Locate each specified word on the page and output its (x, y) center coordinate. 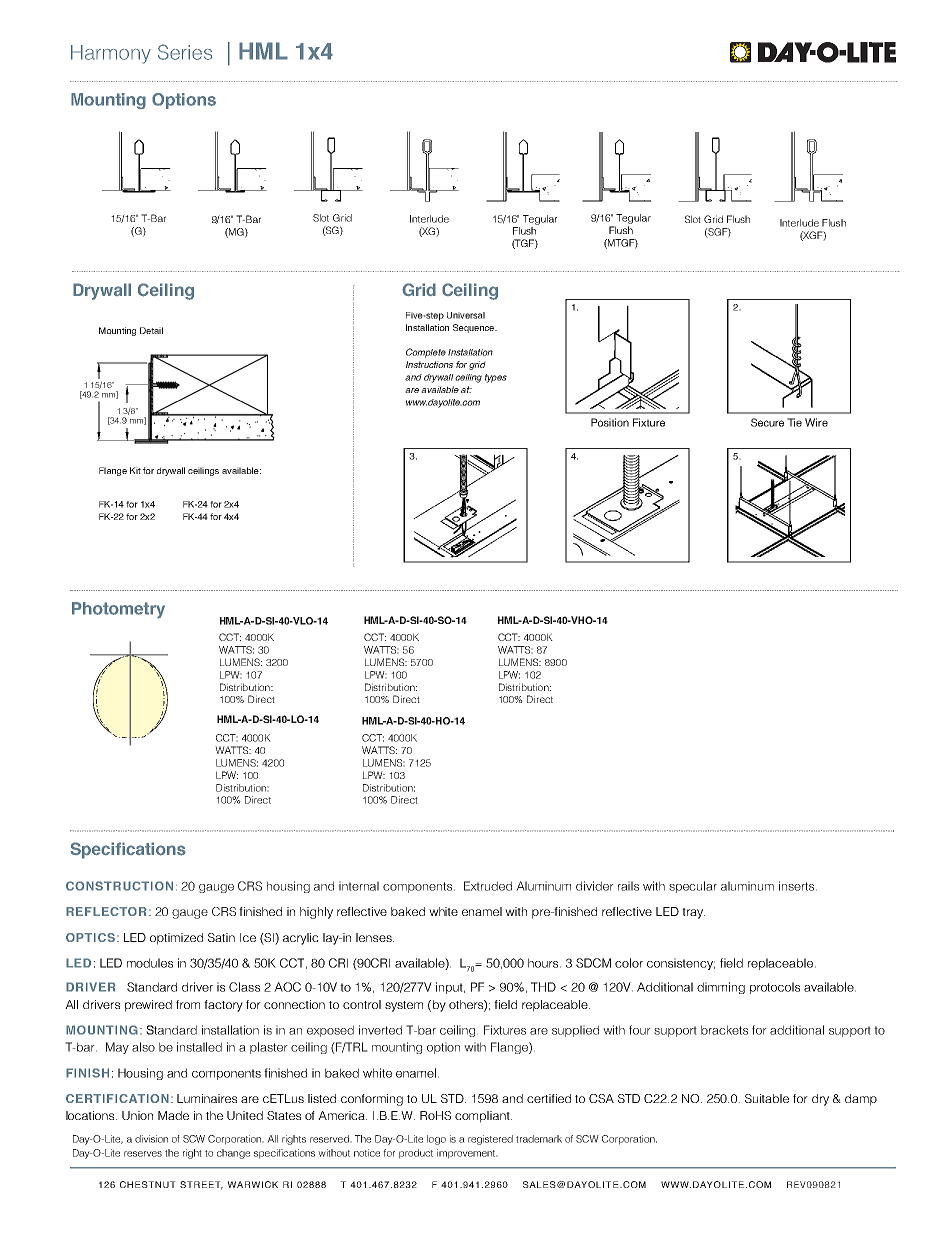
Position (610, 422)
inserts (798, 886)
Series (185, 52)
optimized (176, 939)
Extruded (488, 886)
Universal (466, 315)
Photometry (118, 610)
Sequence (474, 328)
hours (544, 963)
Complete (426, 353)
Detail (151, 330)
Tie (794, 422)
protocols (775, 988)
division (151, 1139)
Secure (767, 422)
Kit (135, 470)
